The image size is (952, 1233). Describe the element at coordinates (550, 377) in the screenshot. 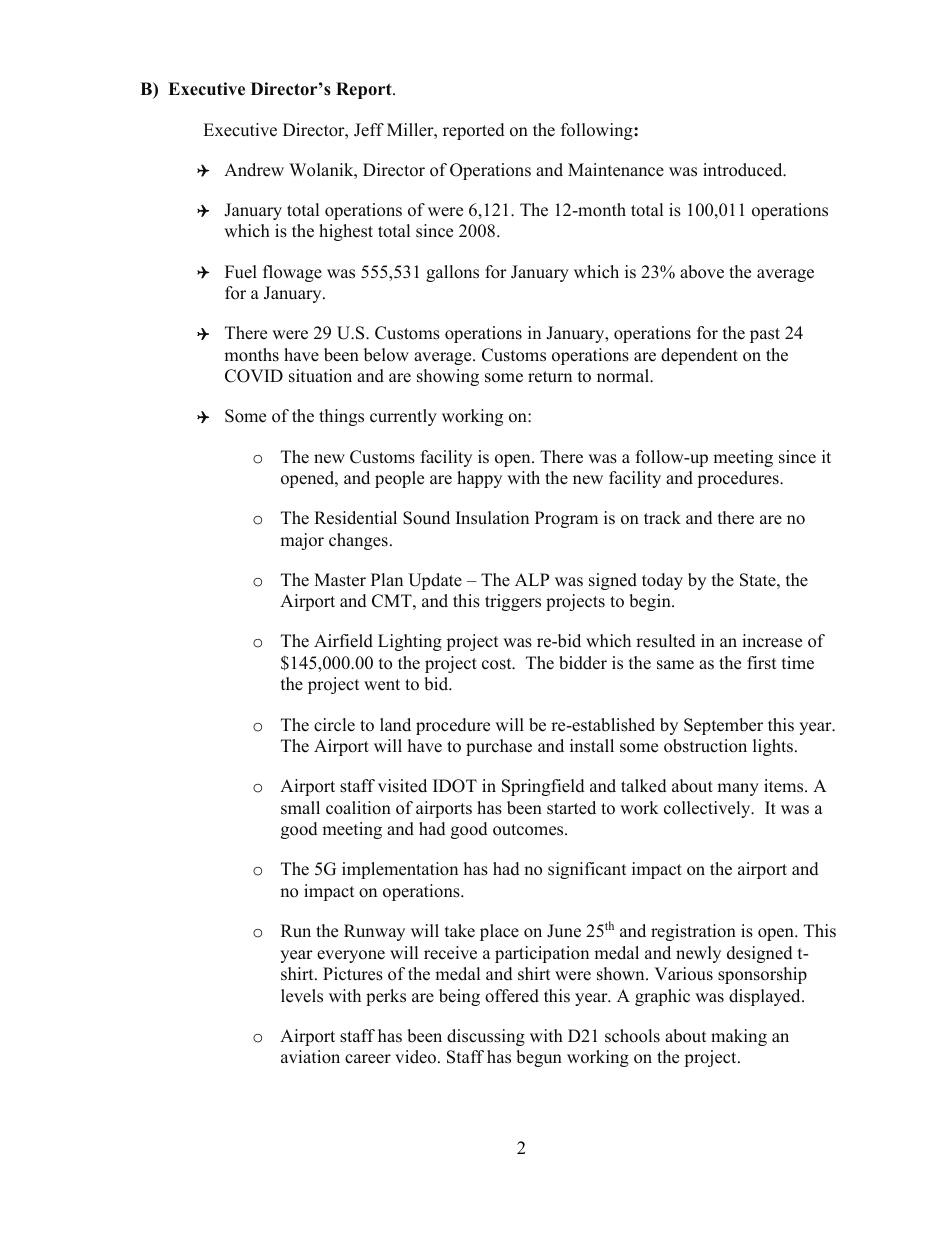

I see `return` at that location.
